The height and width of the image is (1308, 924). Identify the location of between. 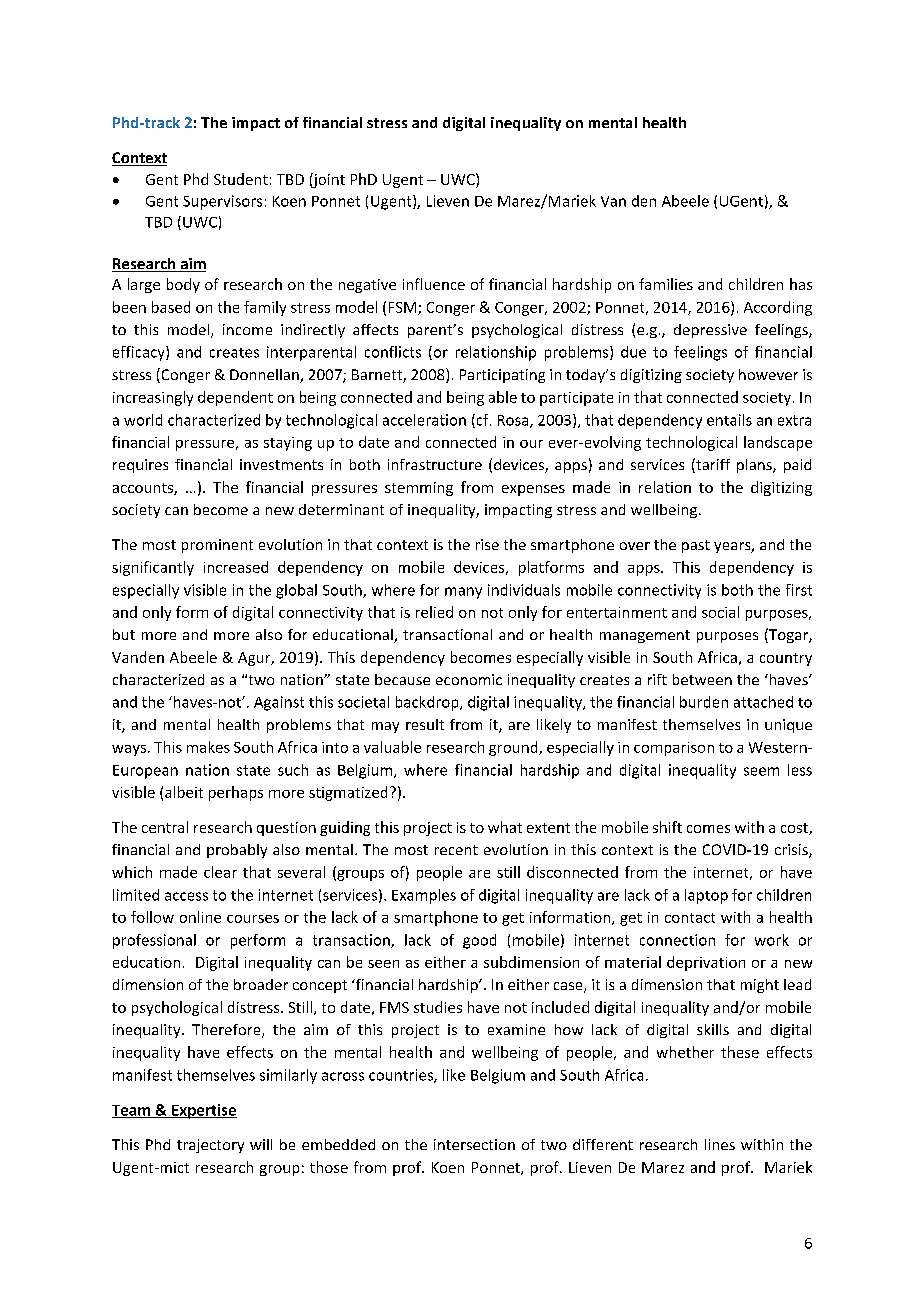
(702, 679).
